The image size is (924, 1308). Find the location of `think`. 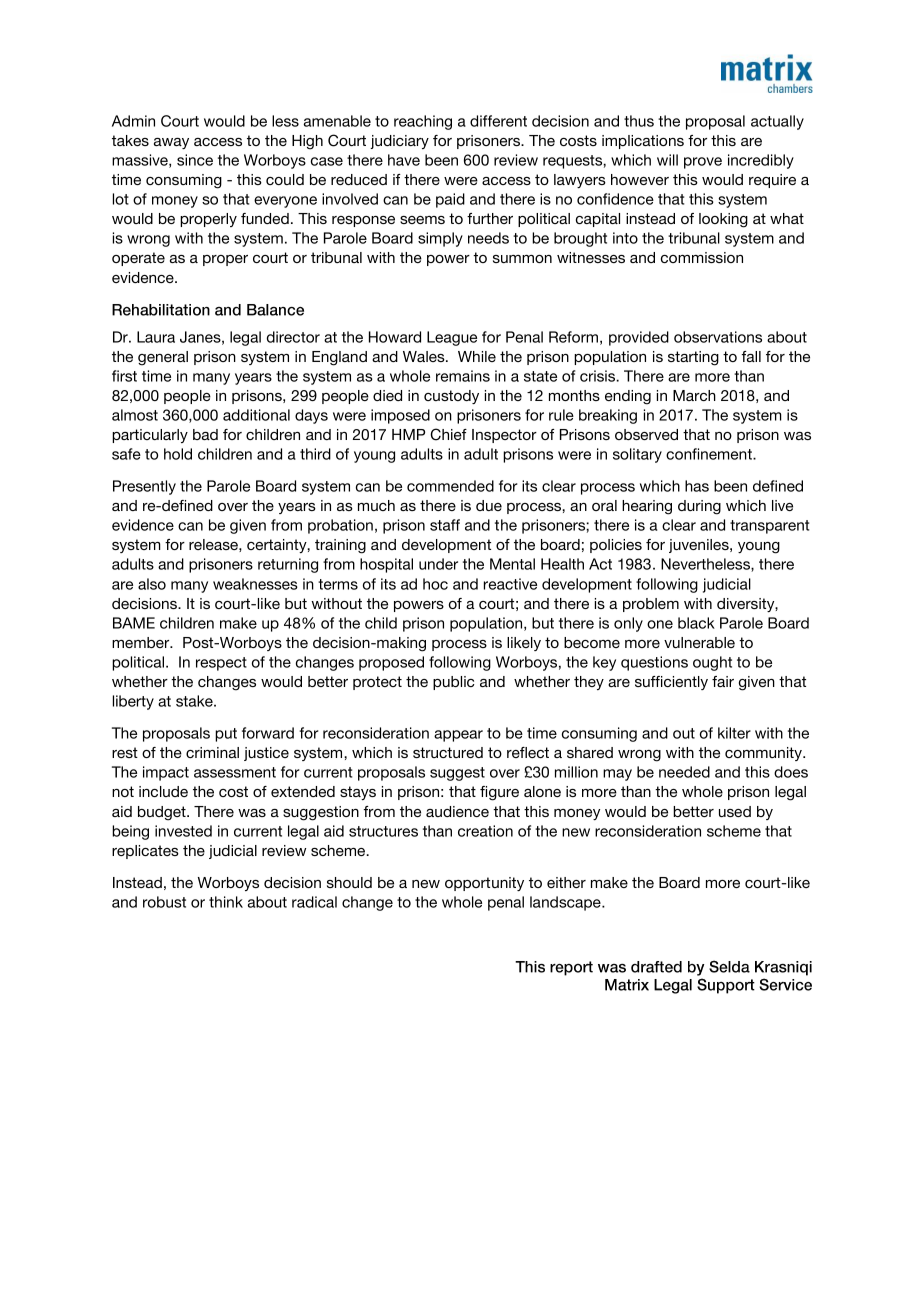

think is located at coordinates (226, 902).
